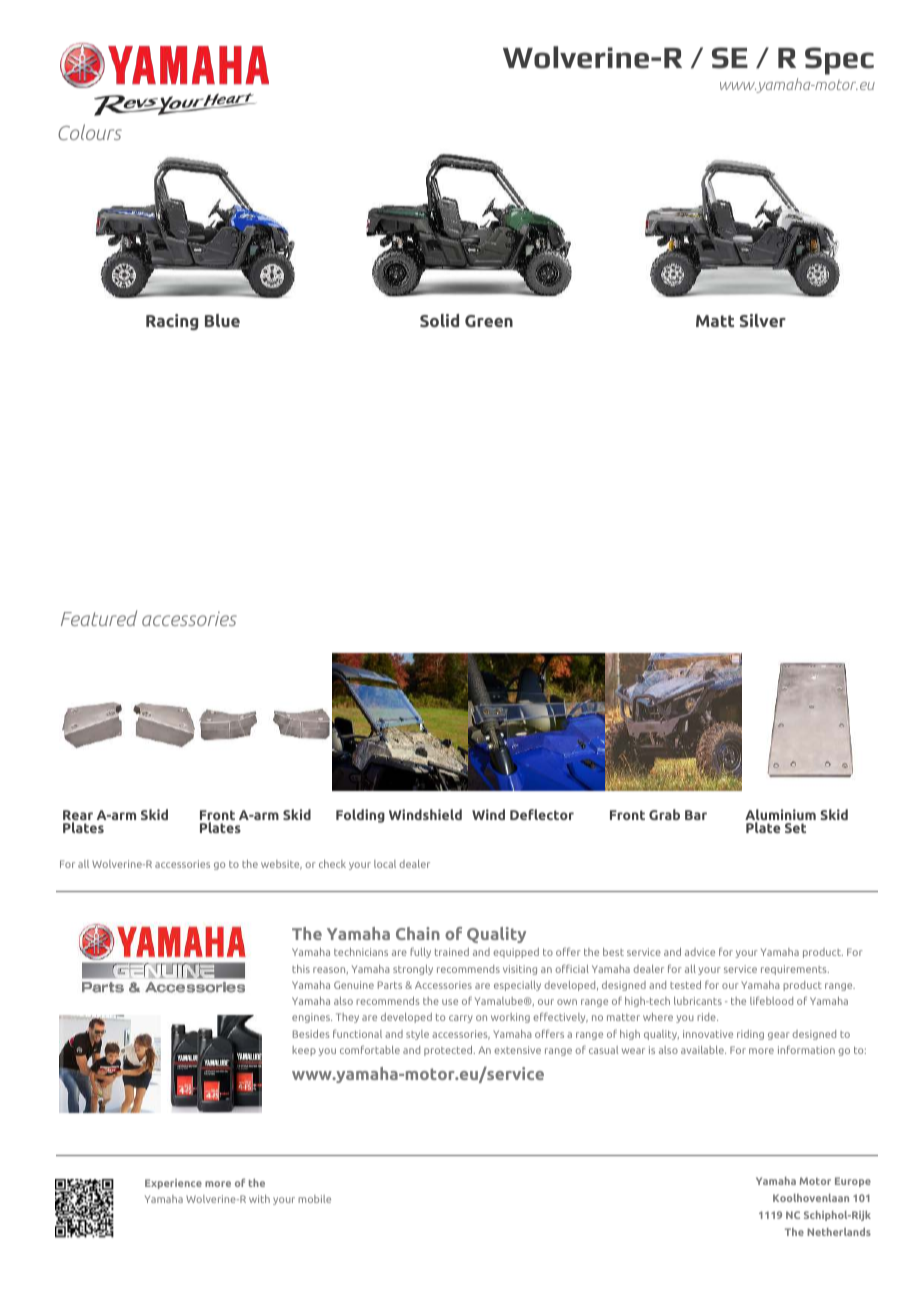 This screenshot has height=1308, width=924. What do you see at coordinates (90, 132) in the screenshot?
I see `Colours` at bounding box center [90, 132].
